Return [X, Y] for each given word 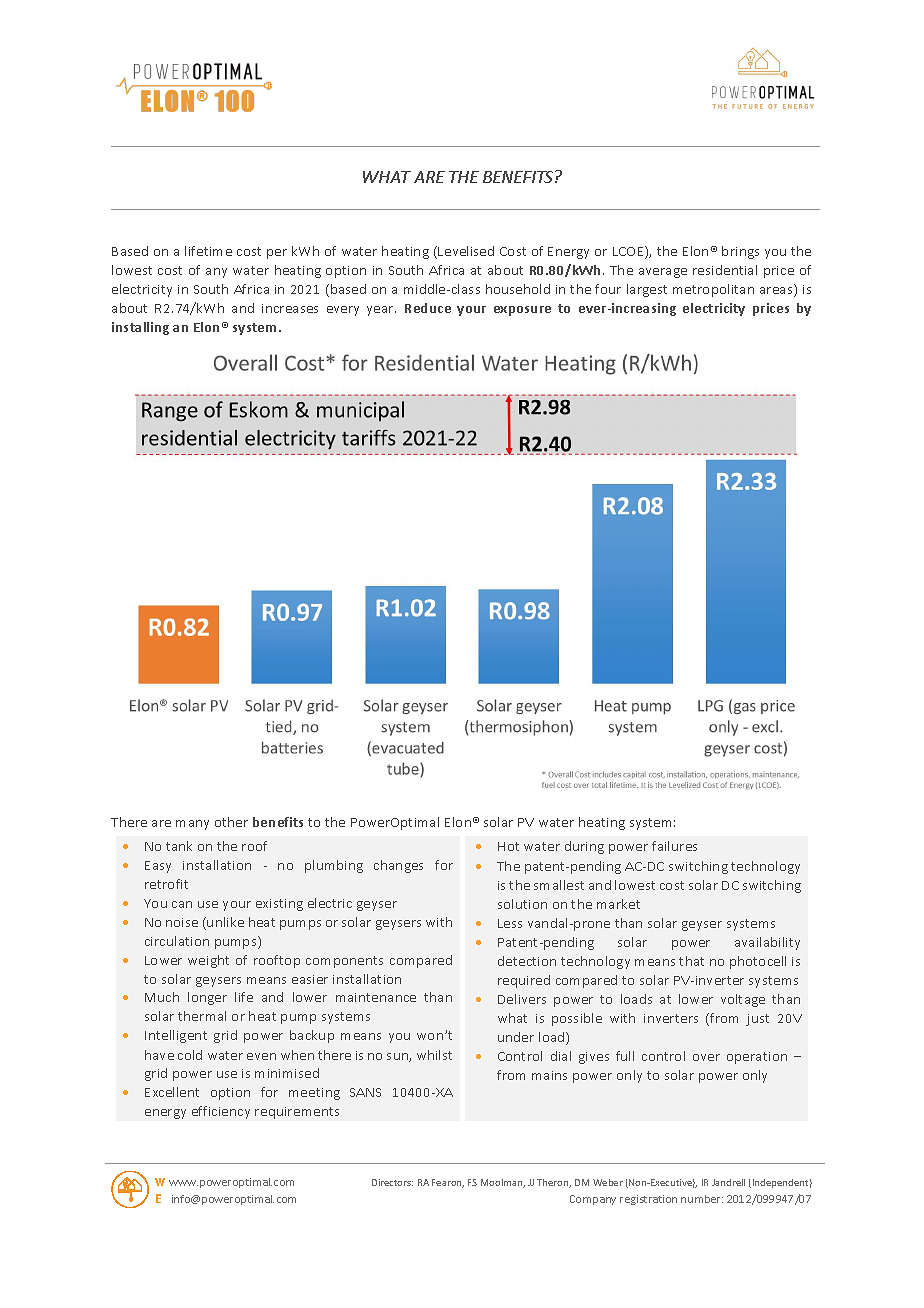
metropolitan [713, 290]
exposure [522, 311]
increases [290, 308]
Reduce [428, 308]
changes [398, 866]
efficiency [221, 1112]
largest [647, 290]
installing [140, 328]
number [702, 1199]
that [691, 961]
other [231, 822]
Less [510, 923]
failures [674, 846]
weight [208, 961]
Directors [392, 1182]
